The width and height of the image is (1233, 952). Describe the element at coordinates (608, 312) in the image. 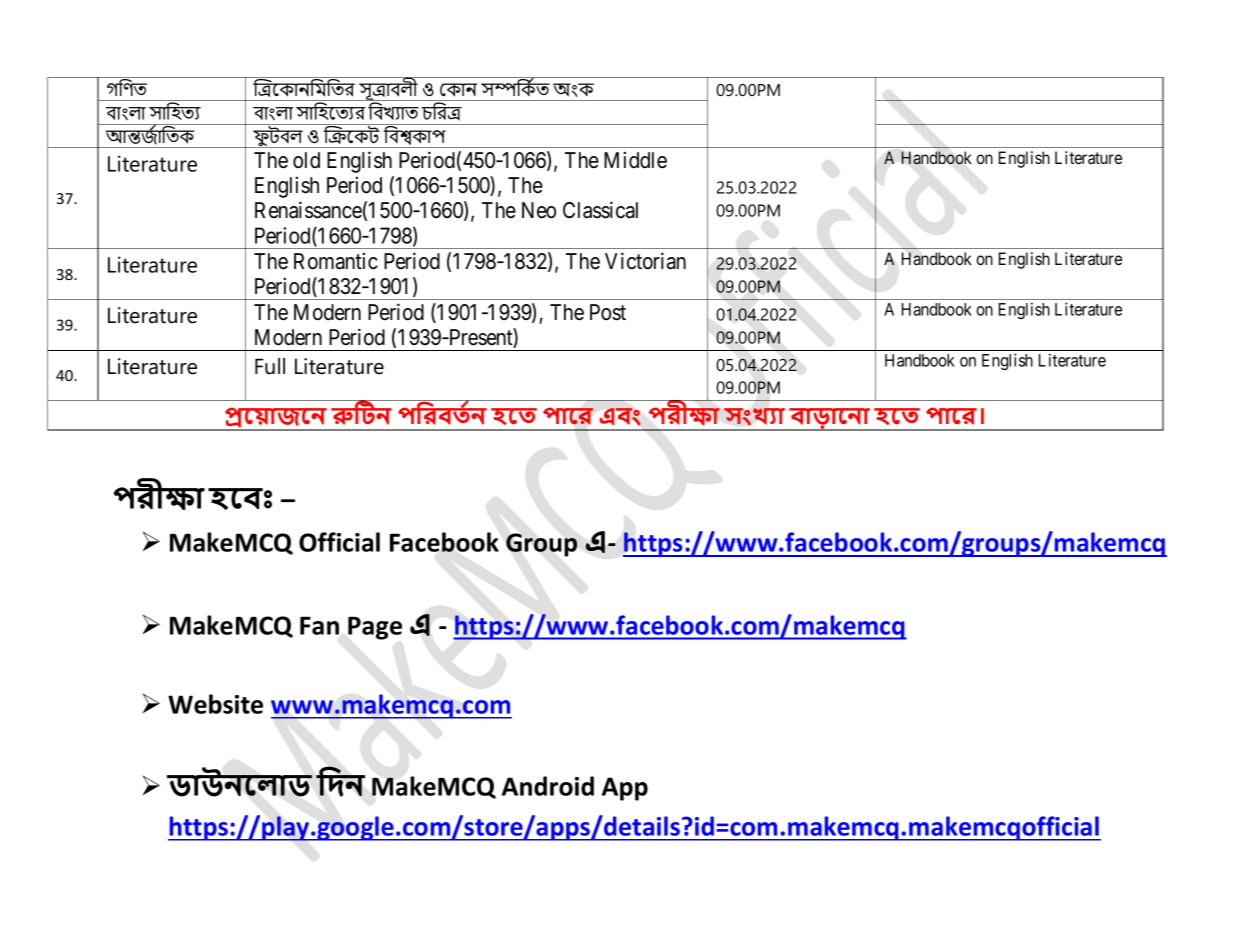

I see `Post` at that location.
